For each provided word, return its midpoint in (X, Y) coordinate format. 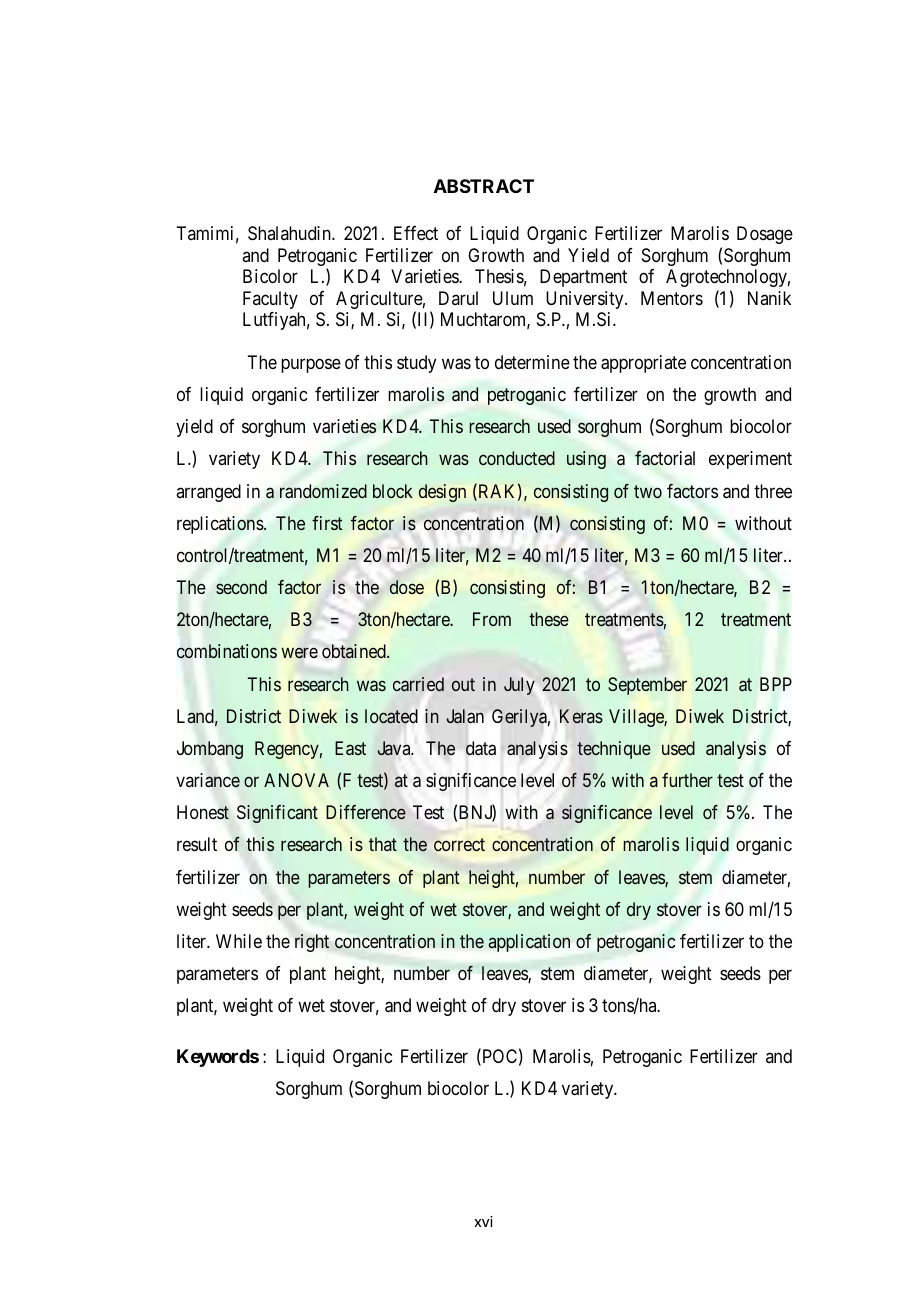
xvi (483, 1221)
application (529, 943)
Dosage (765, 235)
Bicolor (270, 276)
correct (459, 845)
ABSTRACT (484, 186)
